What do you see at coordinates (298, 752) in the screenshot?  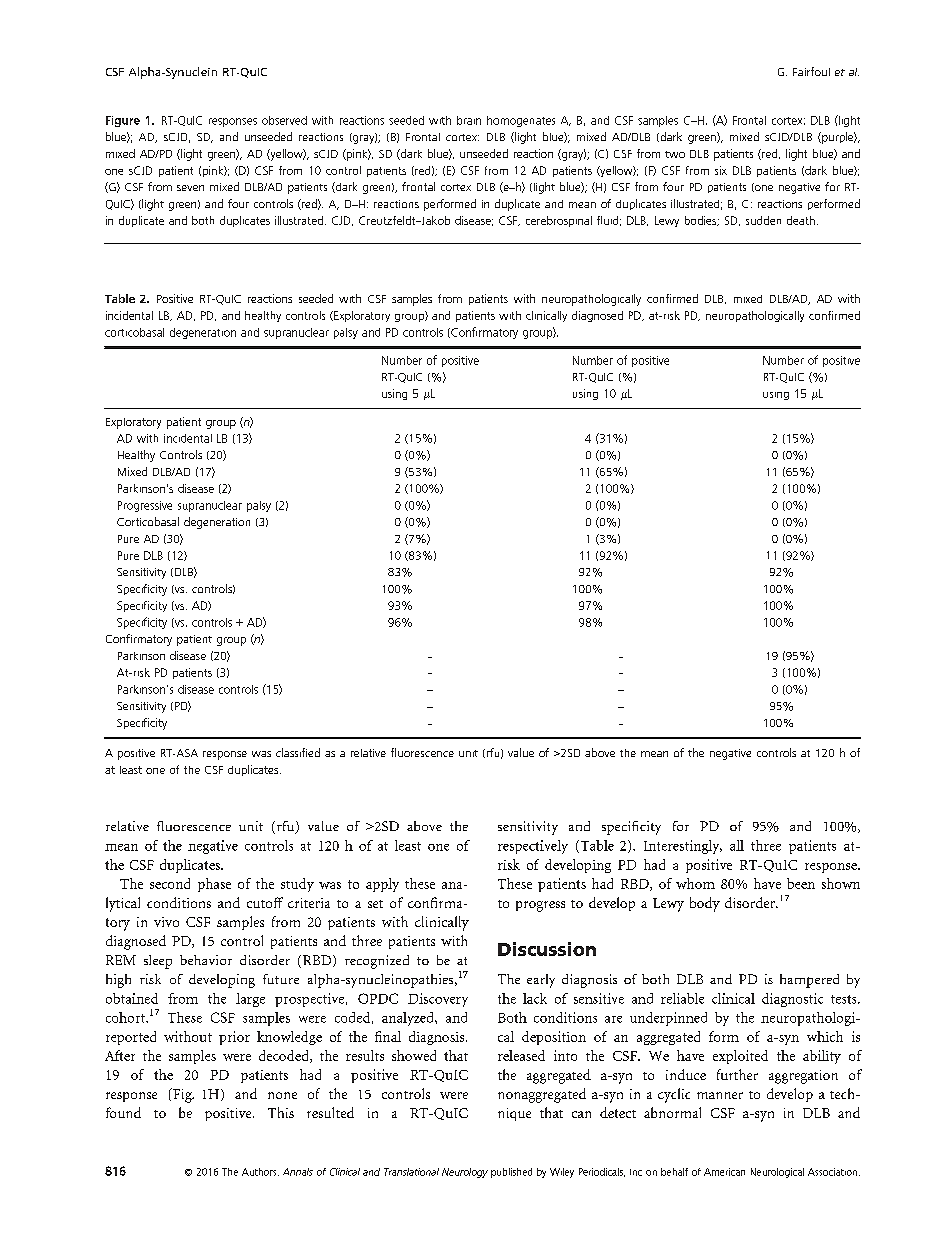 I see `classified` at bounding box center [298, 752].
